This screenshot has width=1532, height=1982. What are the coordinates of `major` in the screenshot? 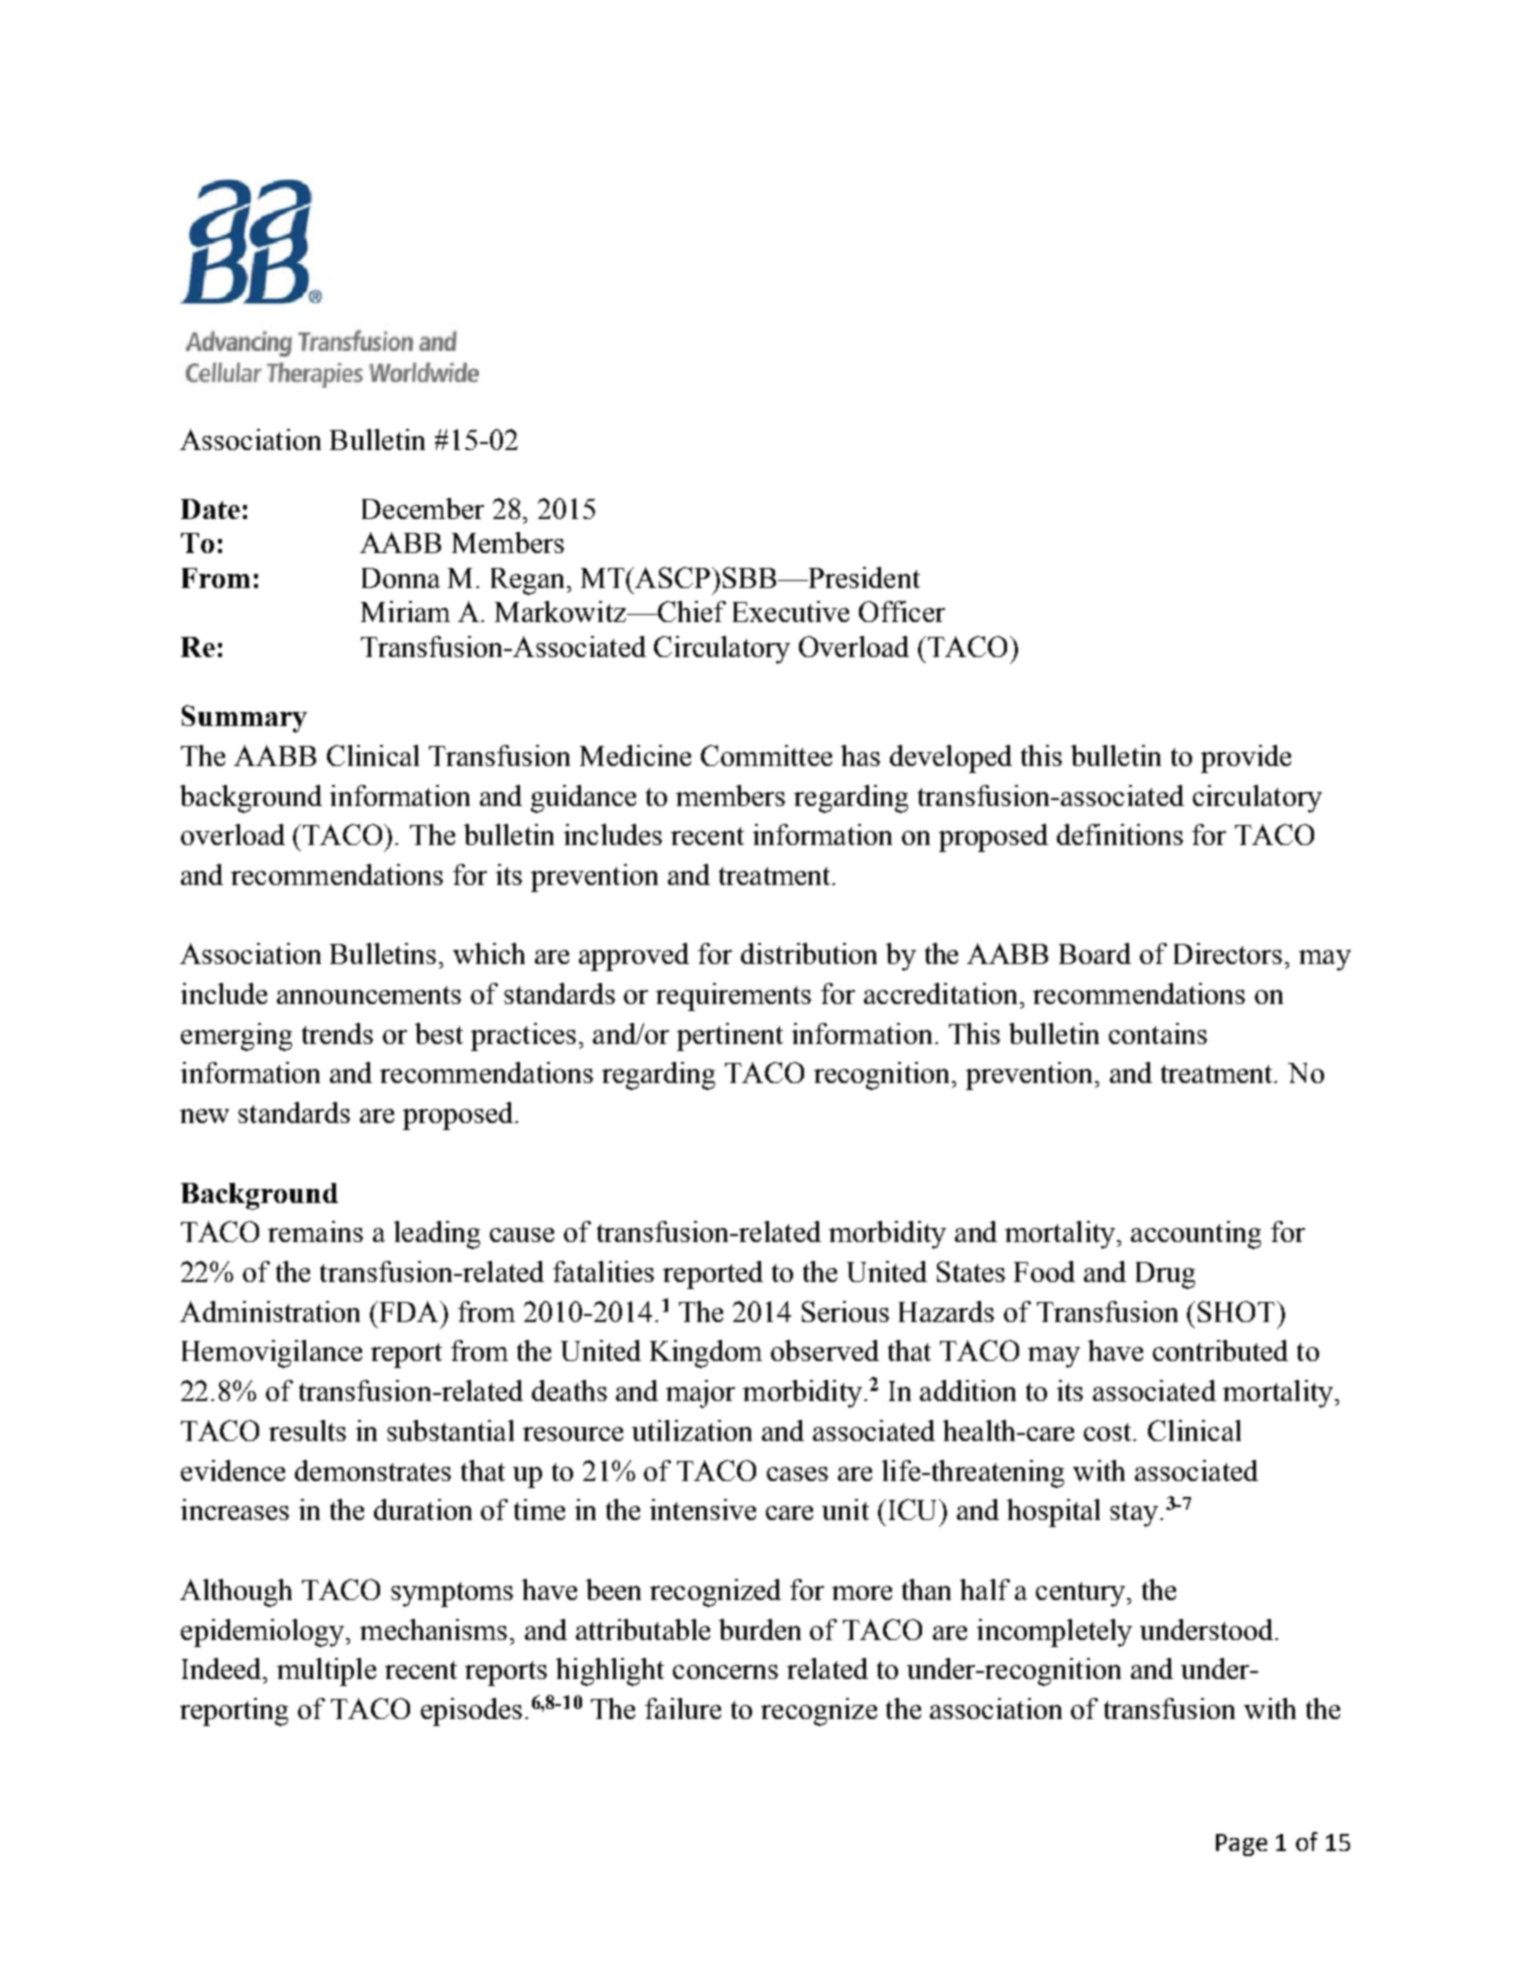 It's located at (700, 1394).
